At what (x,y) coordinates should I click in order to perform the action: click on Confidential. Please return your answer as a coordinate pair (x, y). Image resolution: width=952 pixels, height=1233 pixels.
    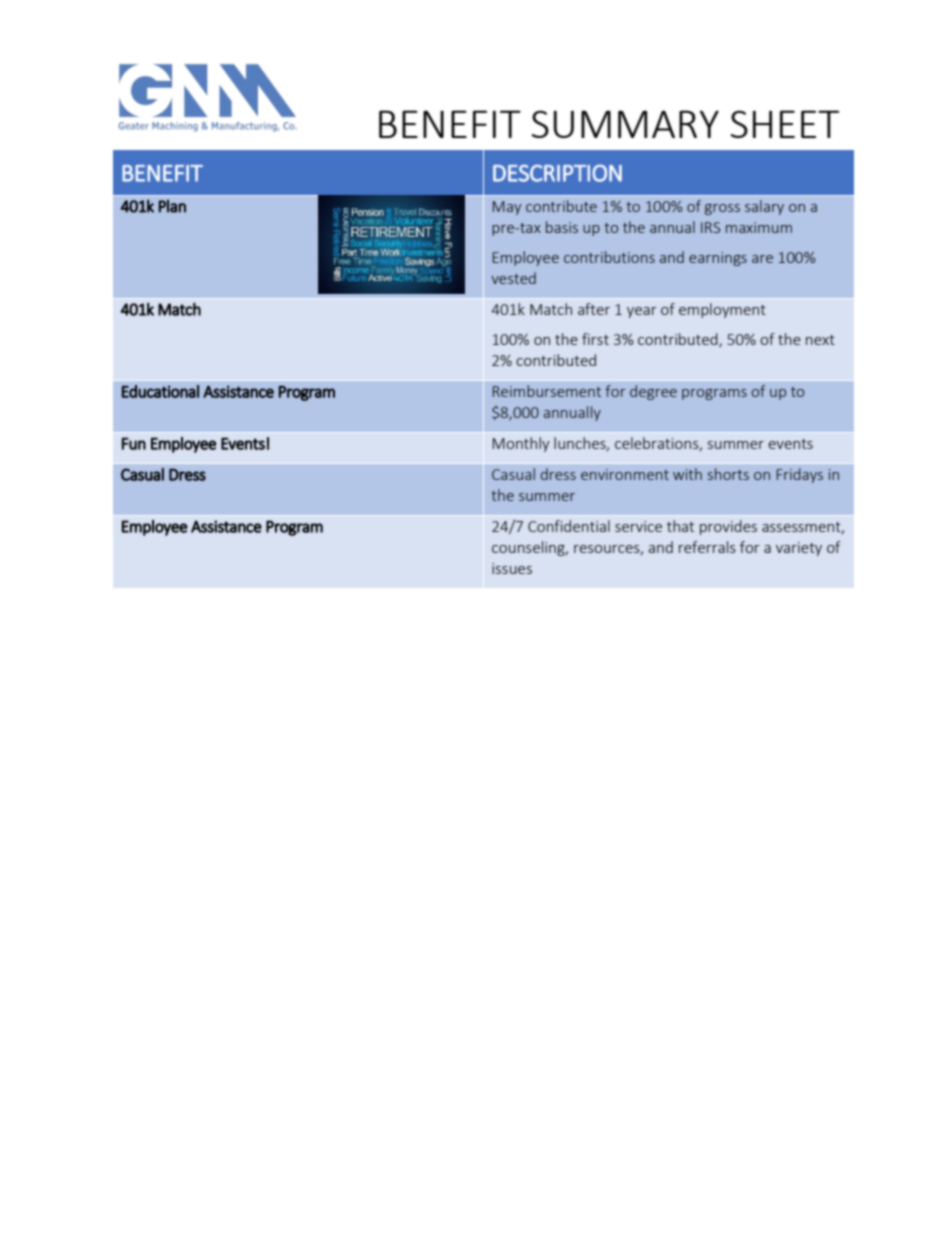
    Looking at the image, I should click on (569, 526).
